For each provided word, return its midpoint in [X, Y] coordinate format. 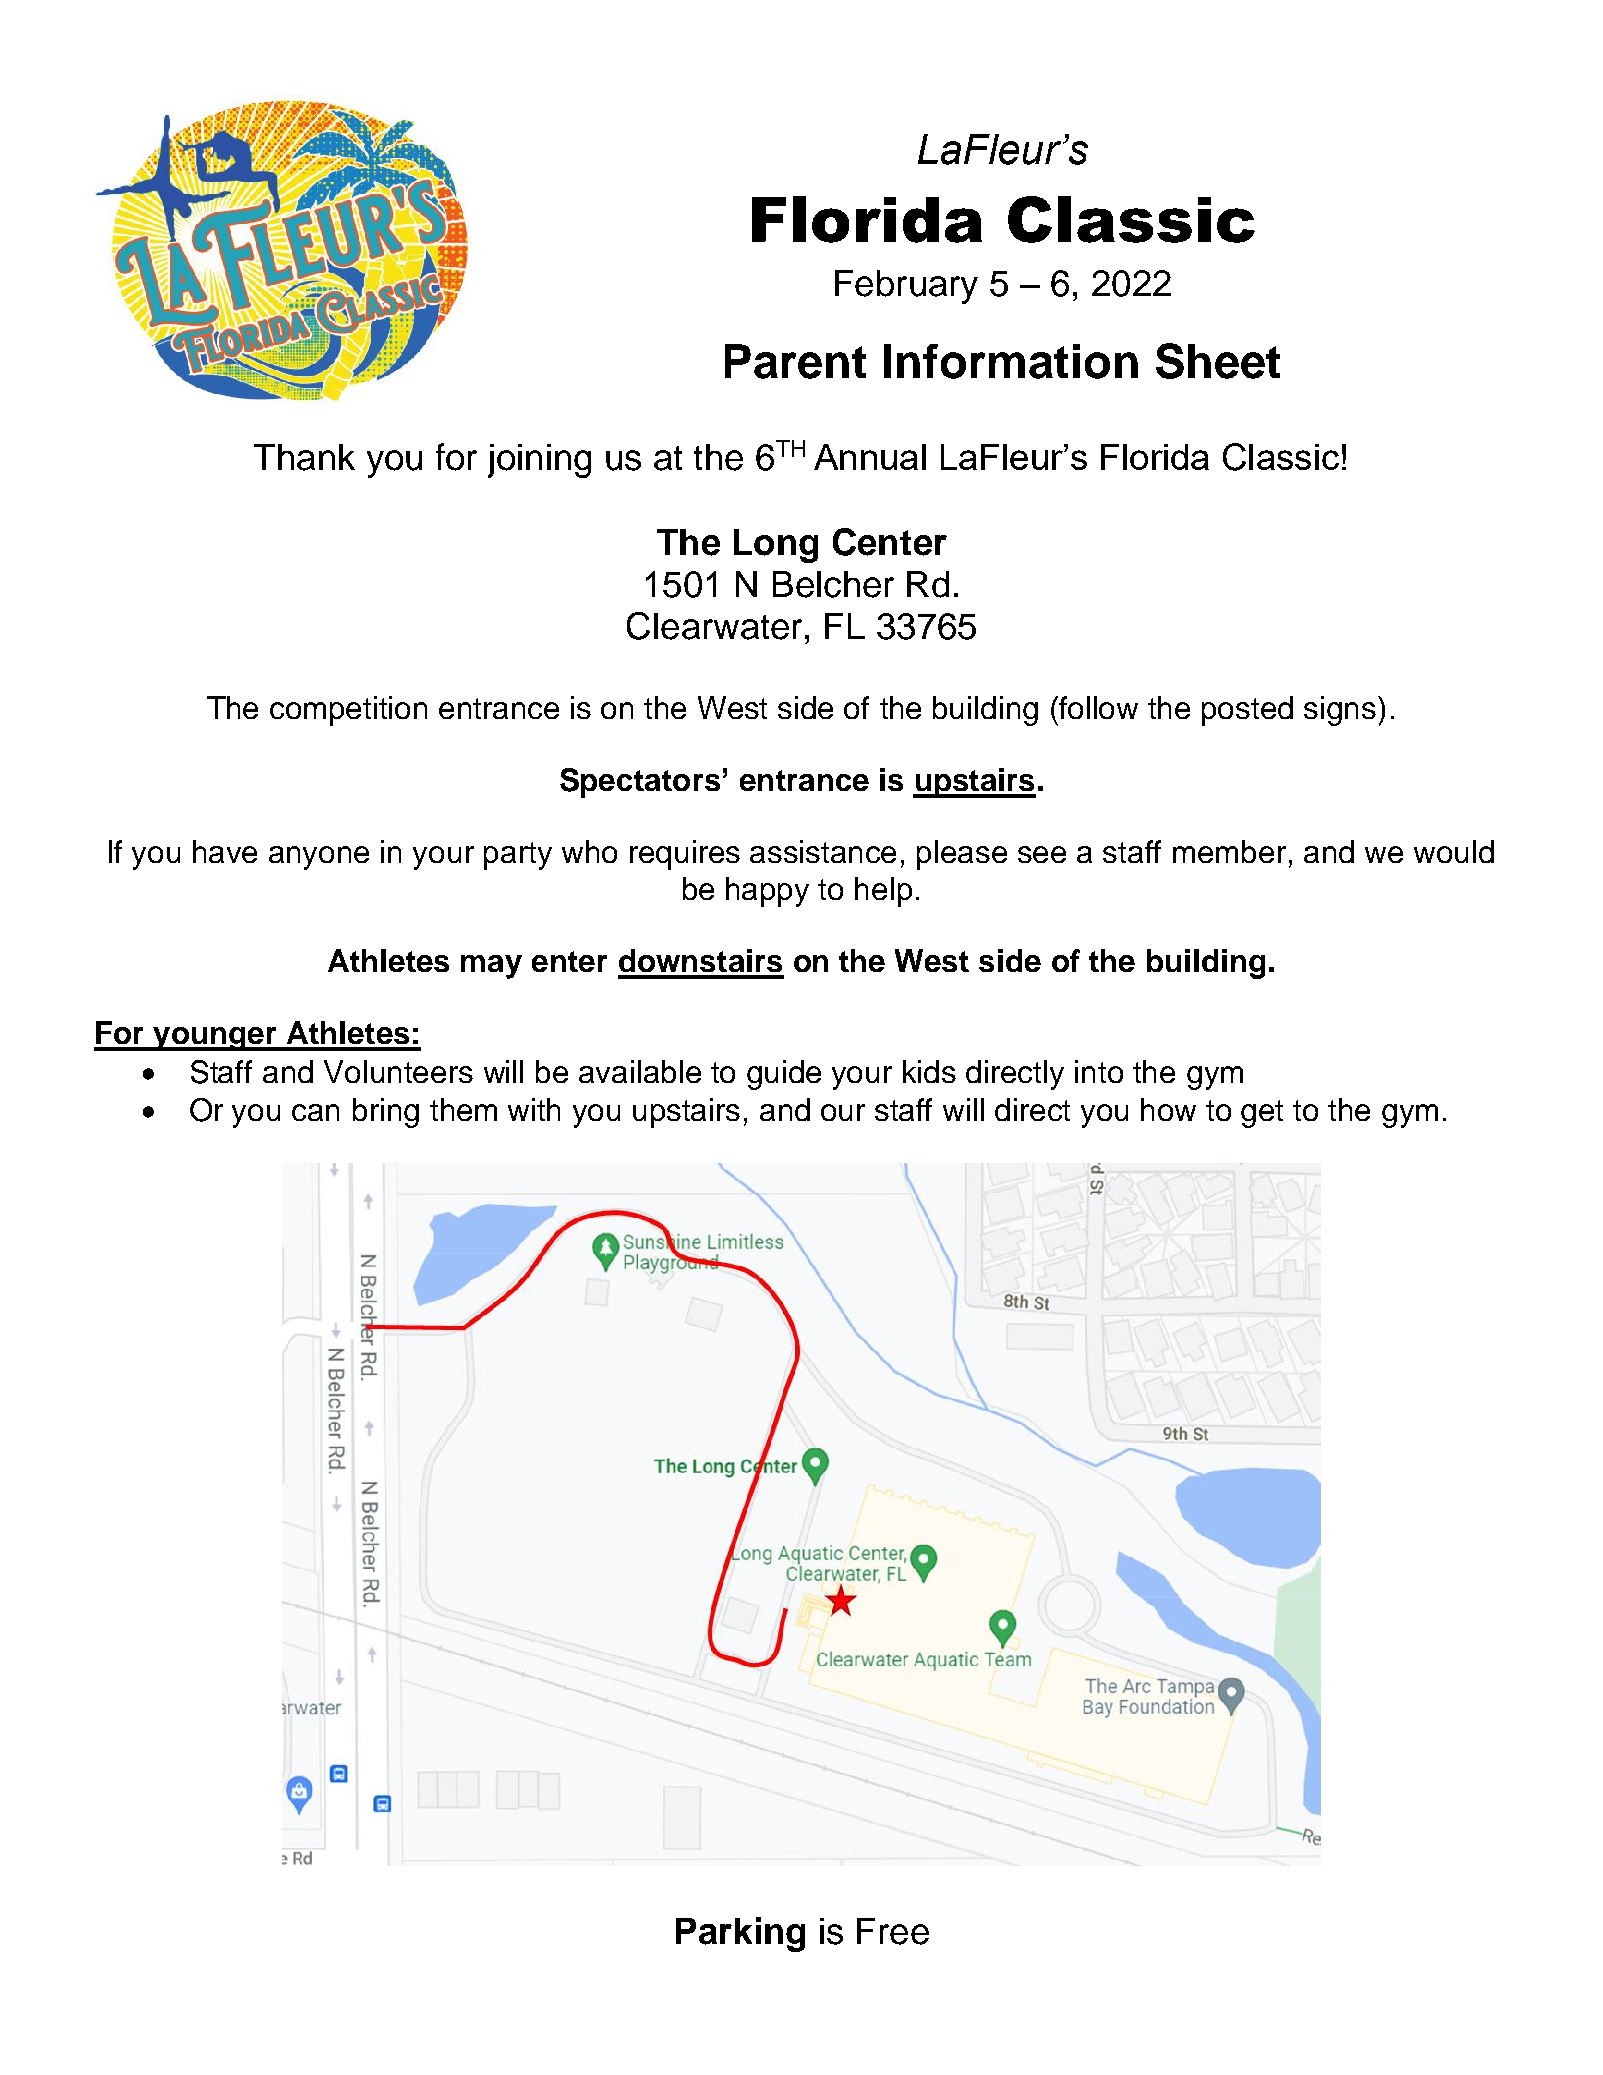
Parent [795, 361]
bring [386, 1113]
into [1099, 1071]
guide [784, 1075]
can [315, 1112]
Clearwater [714, 626]
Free [893, 1931]
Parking [740, 1934]
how [1168, 1109]
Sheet [1218, 361]
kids [929, 1071]
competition [348, 711]
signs [1341, 711]
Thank [304, 457]
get [1262, 1114]
